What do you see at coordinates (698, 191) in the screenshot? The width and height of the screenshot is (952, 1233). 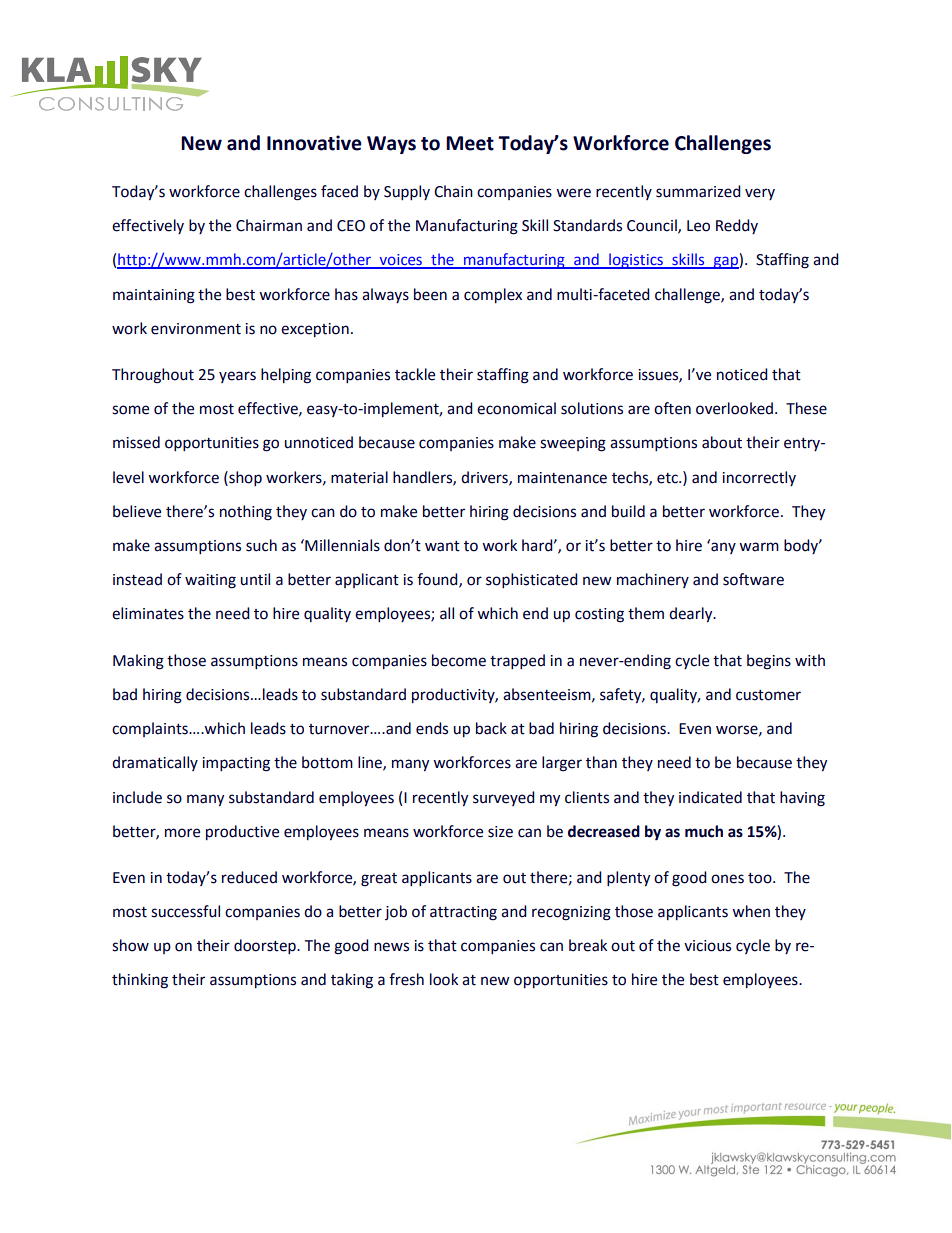 I see `summarized` at bounding box center [698, 191].
